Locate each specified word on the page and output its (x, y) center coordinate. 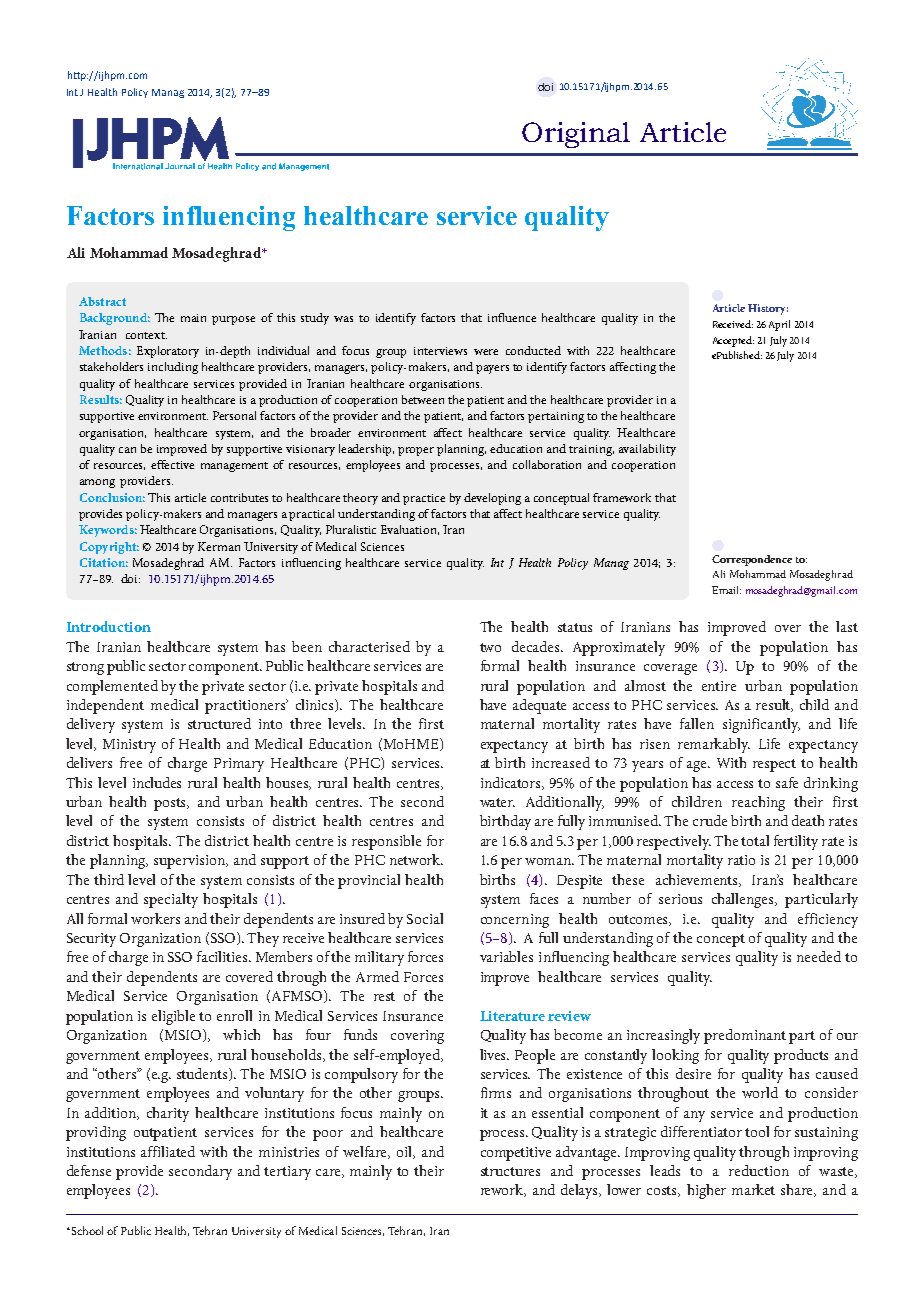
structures (510, 1171)
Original (576, 135)
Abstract (102, 301)
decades (537, 646)
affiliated (168, 1151)
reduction (759, 1170)
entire (719, 686)
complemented (112, 687)
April (779, 325)
